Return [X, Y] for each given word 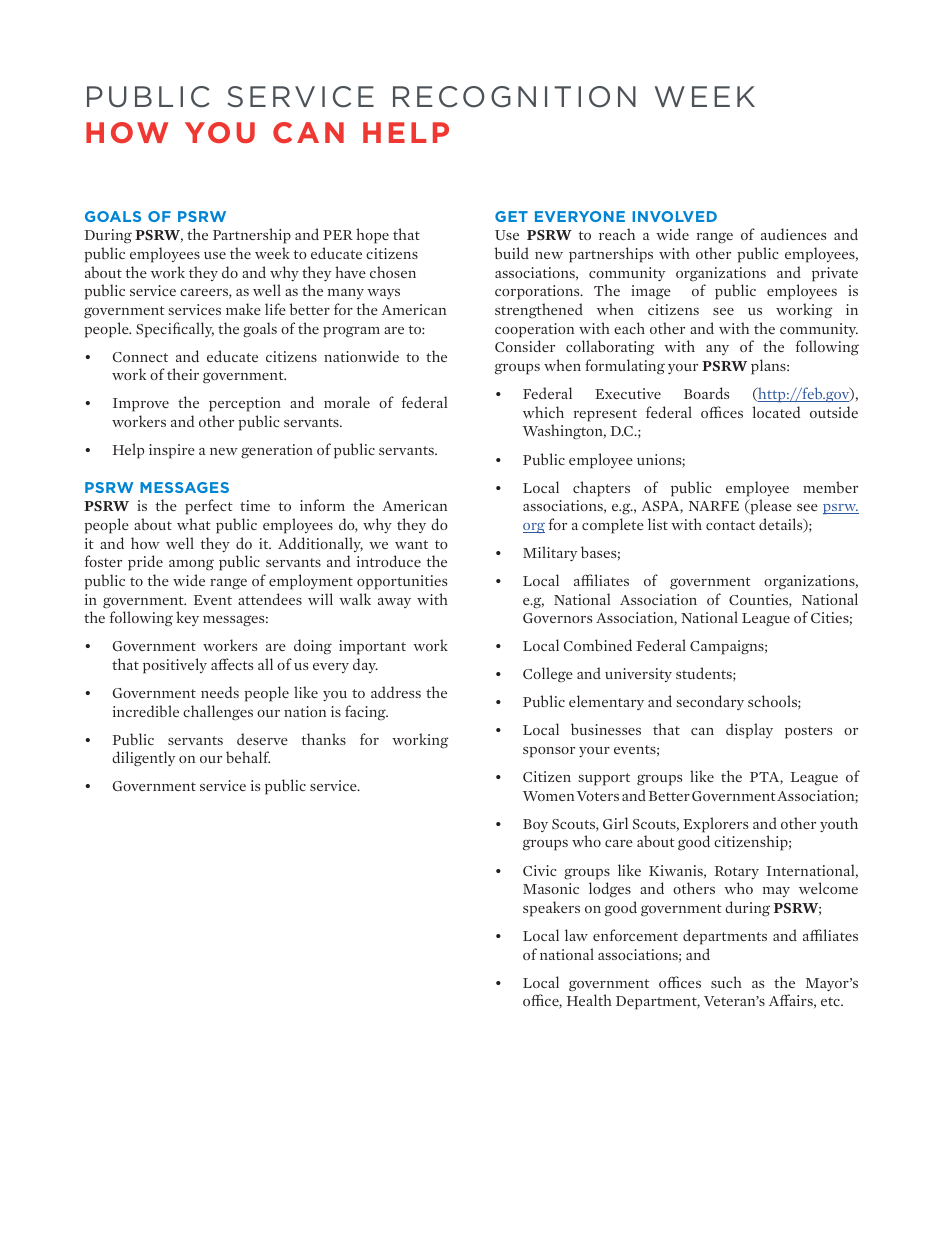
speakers [551, 909]
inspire [172, 451]
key [187, 618]
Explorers [715, 825]
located [776, 412]
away [394, 603]
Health [589, 1000]
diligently [143, 759]
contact [730, 525]
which [543, 412]
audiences [793, 234]
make [243, 309]
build [511, 253]
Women [548, 796]
